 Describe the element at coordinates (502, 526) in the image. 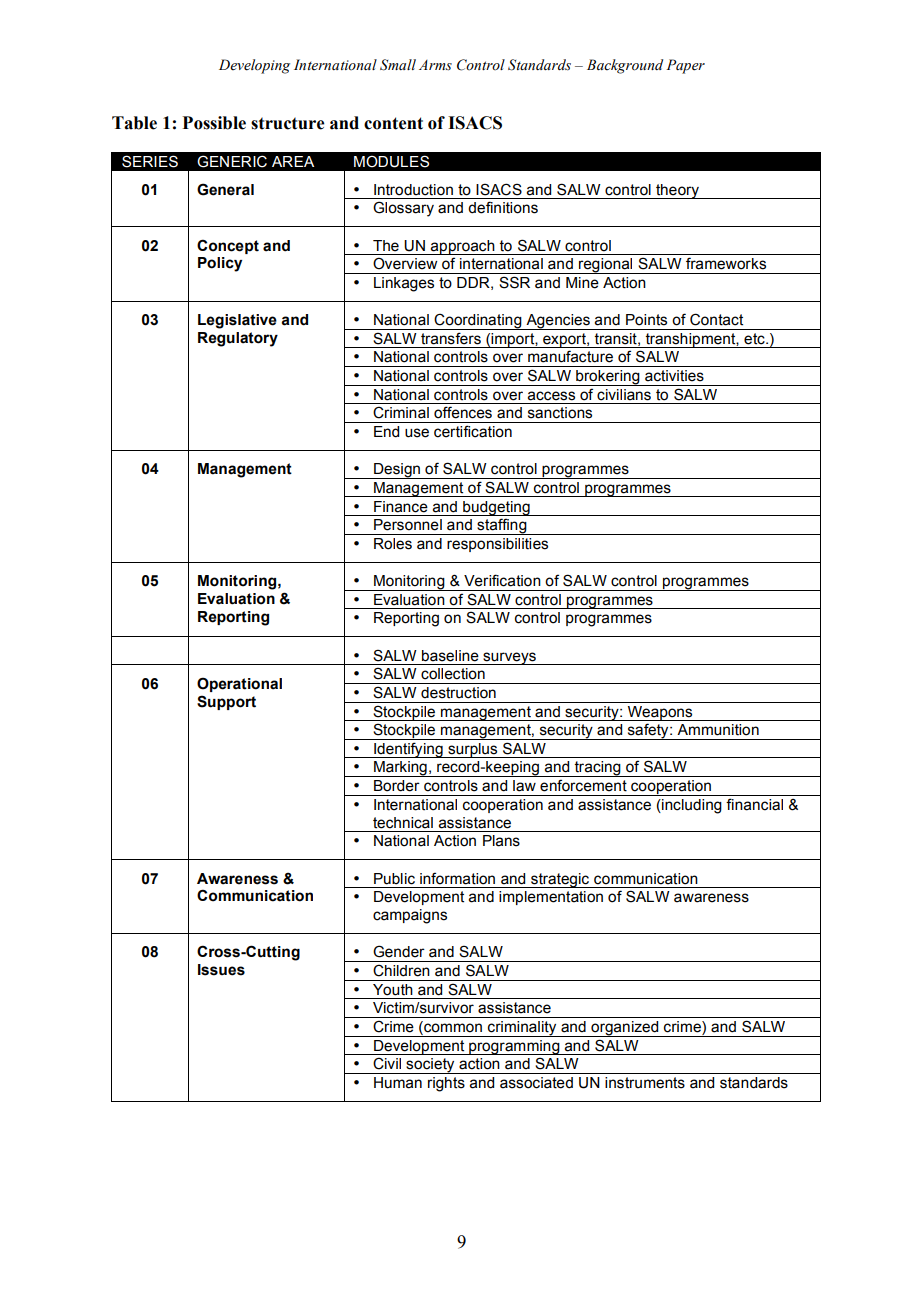

I see `staffing` at that location.
